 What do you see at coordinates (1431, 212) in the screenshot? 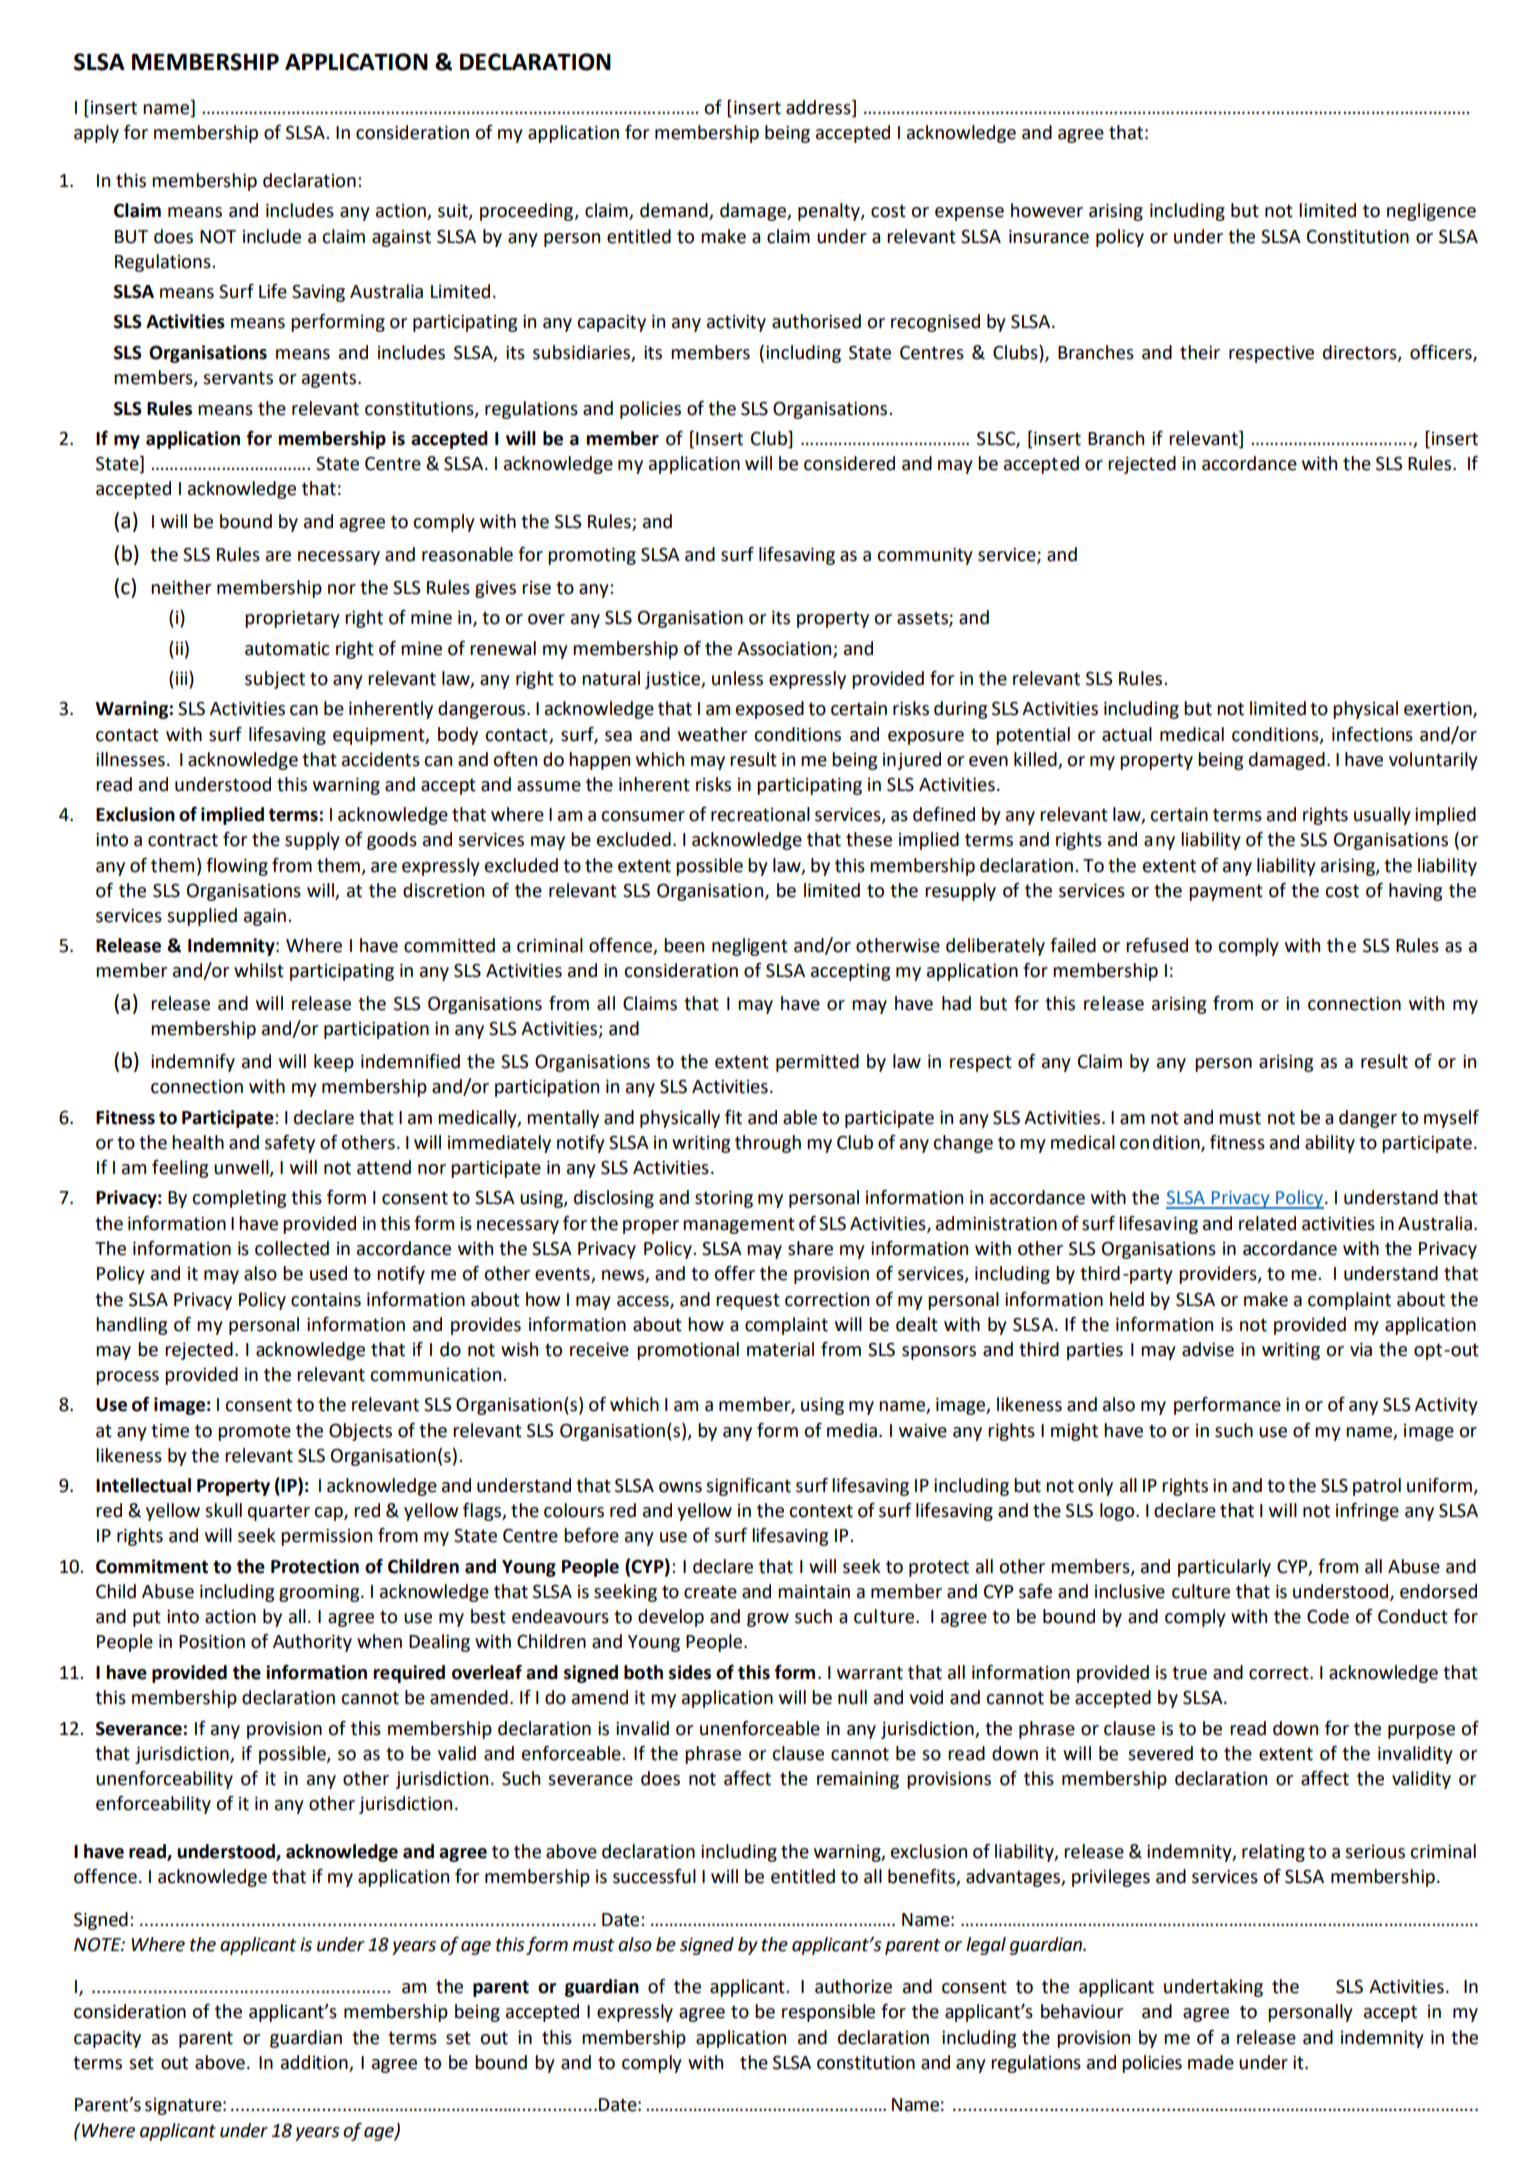
I see `negligence` at bounding box center [1431, 212].
